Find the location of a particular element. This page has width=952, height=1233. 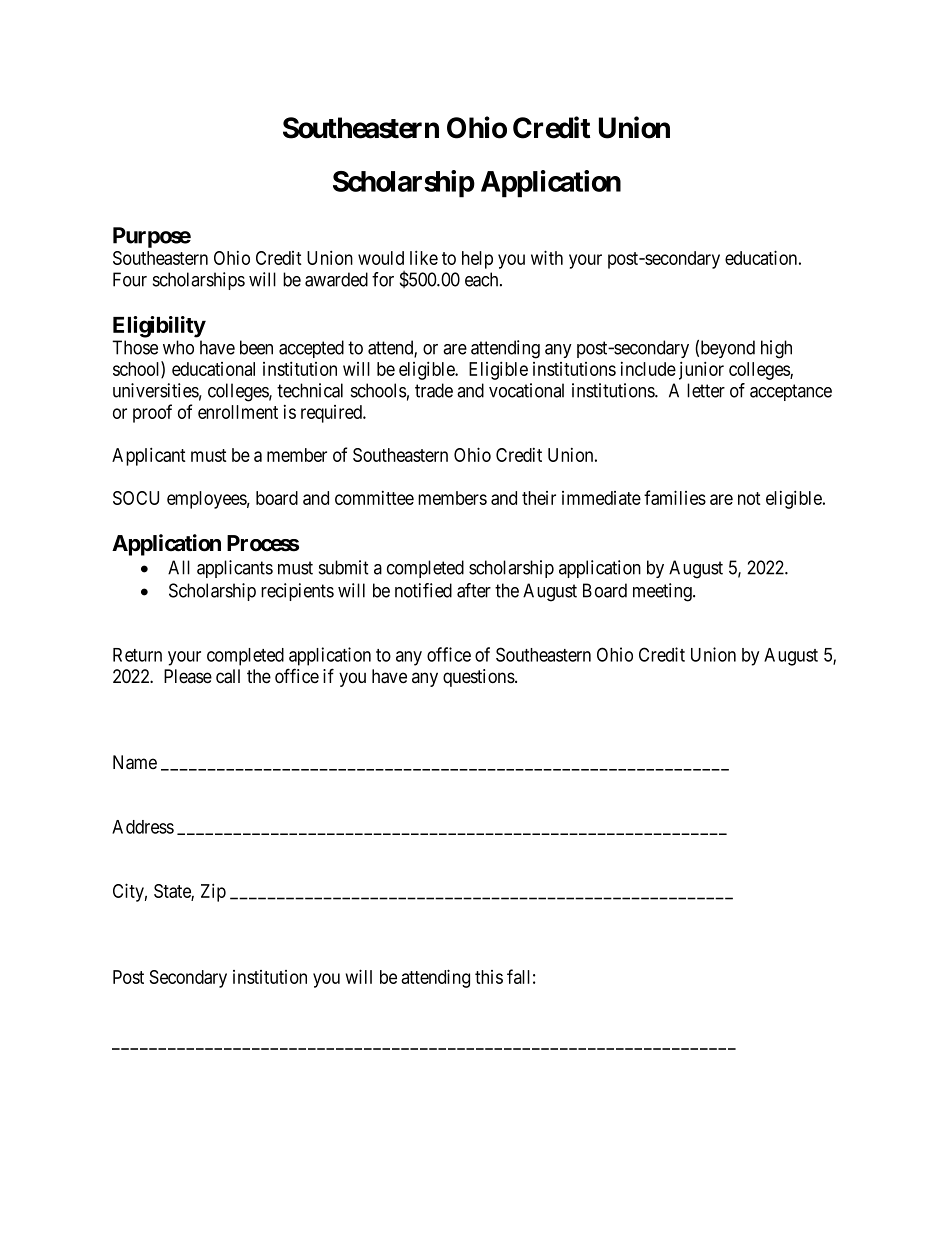

committee is located at coordinates (374, 498).
